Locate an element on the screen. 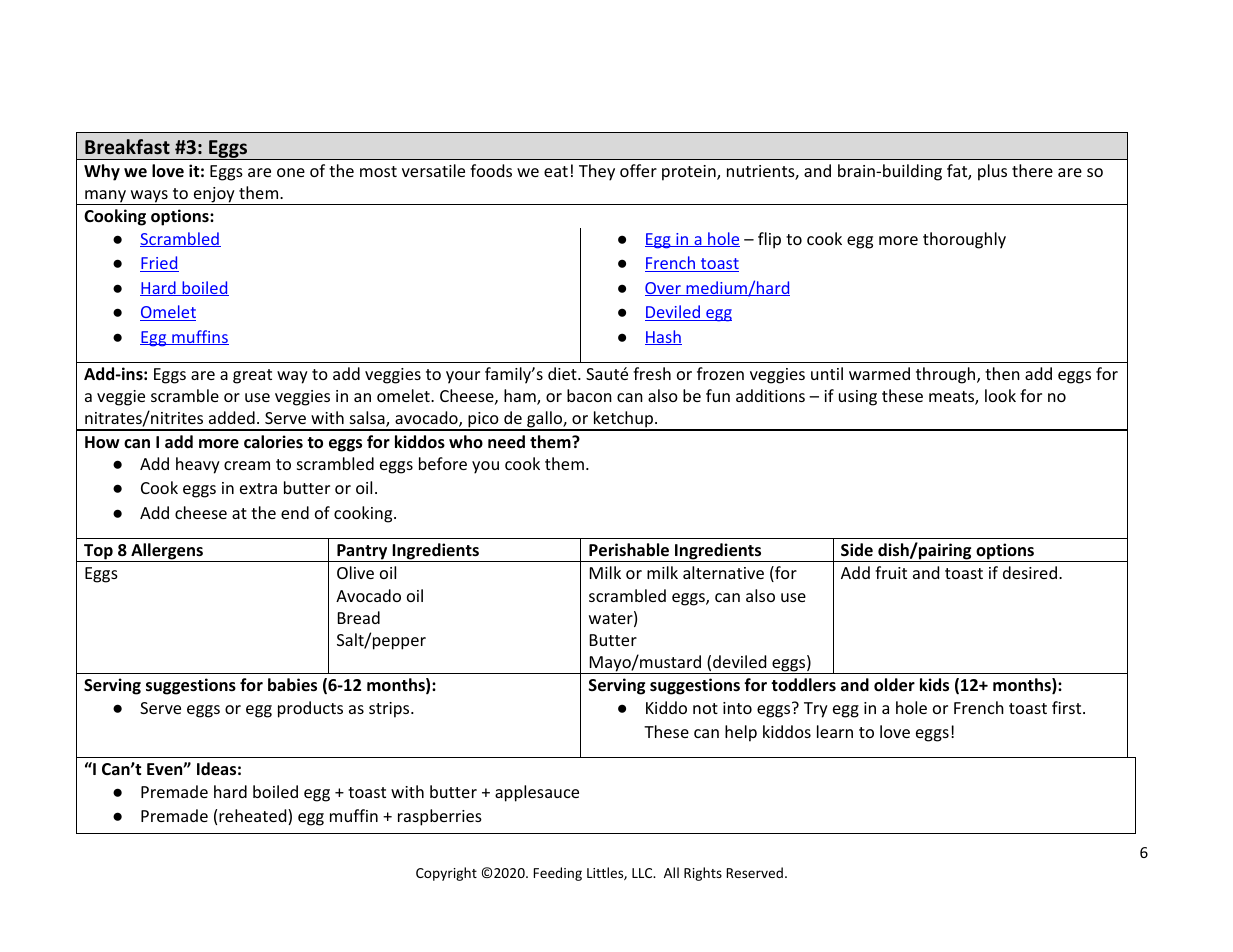 The height and width of the screenshot is (952, 1233). enjoy is located at coordinates (214, 196).
